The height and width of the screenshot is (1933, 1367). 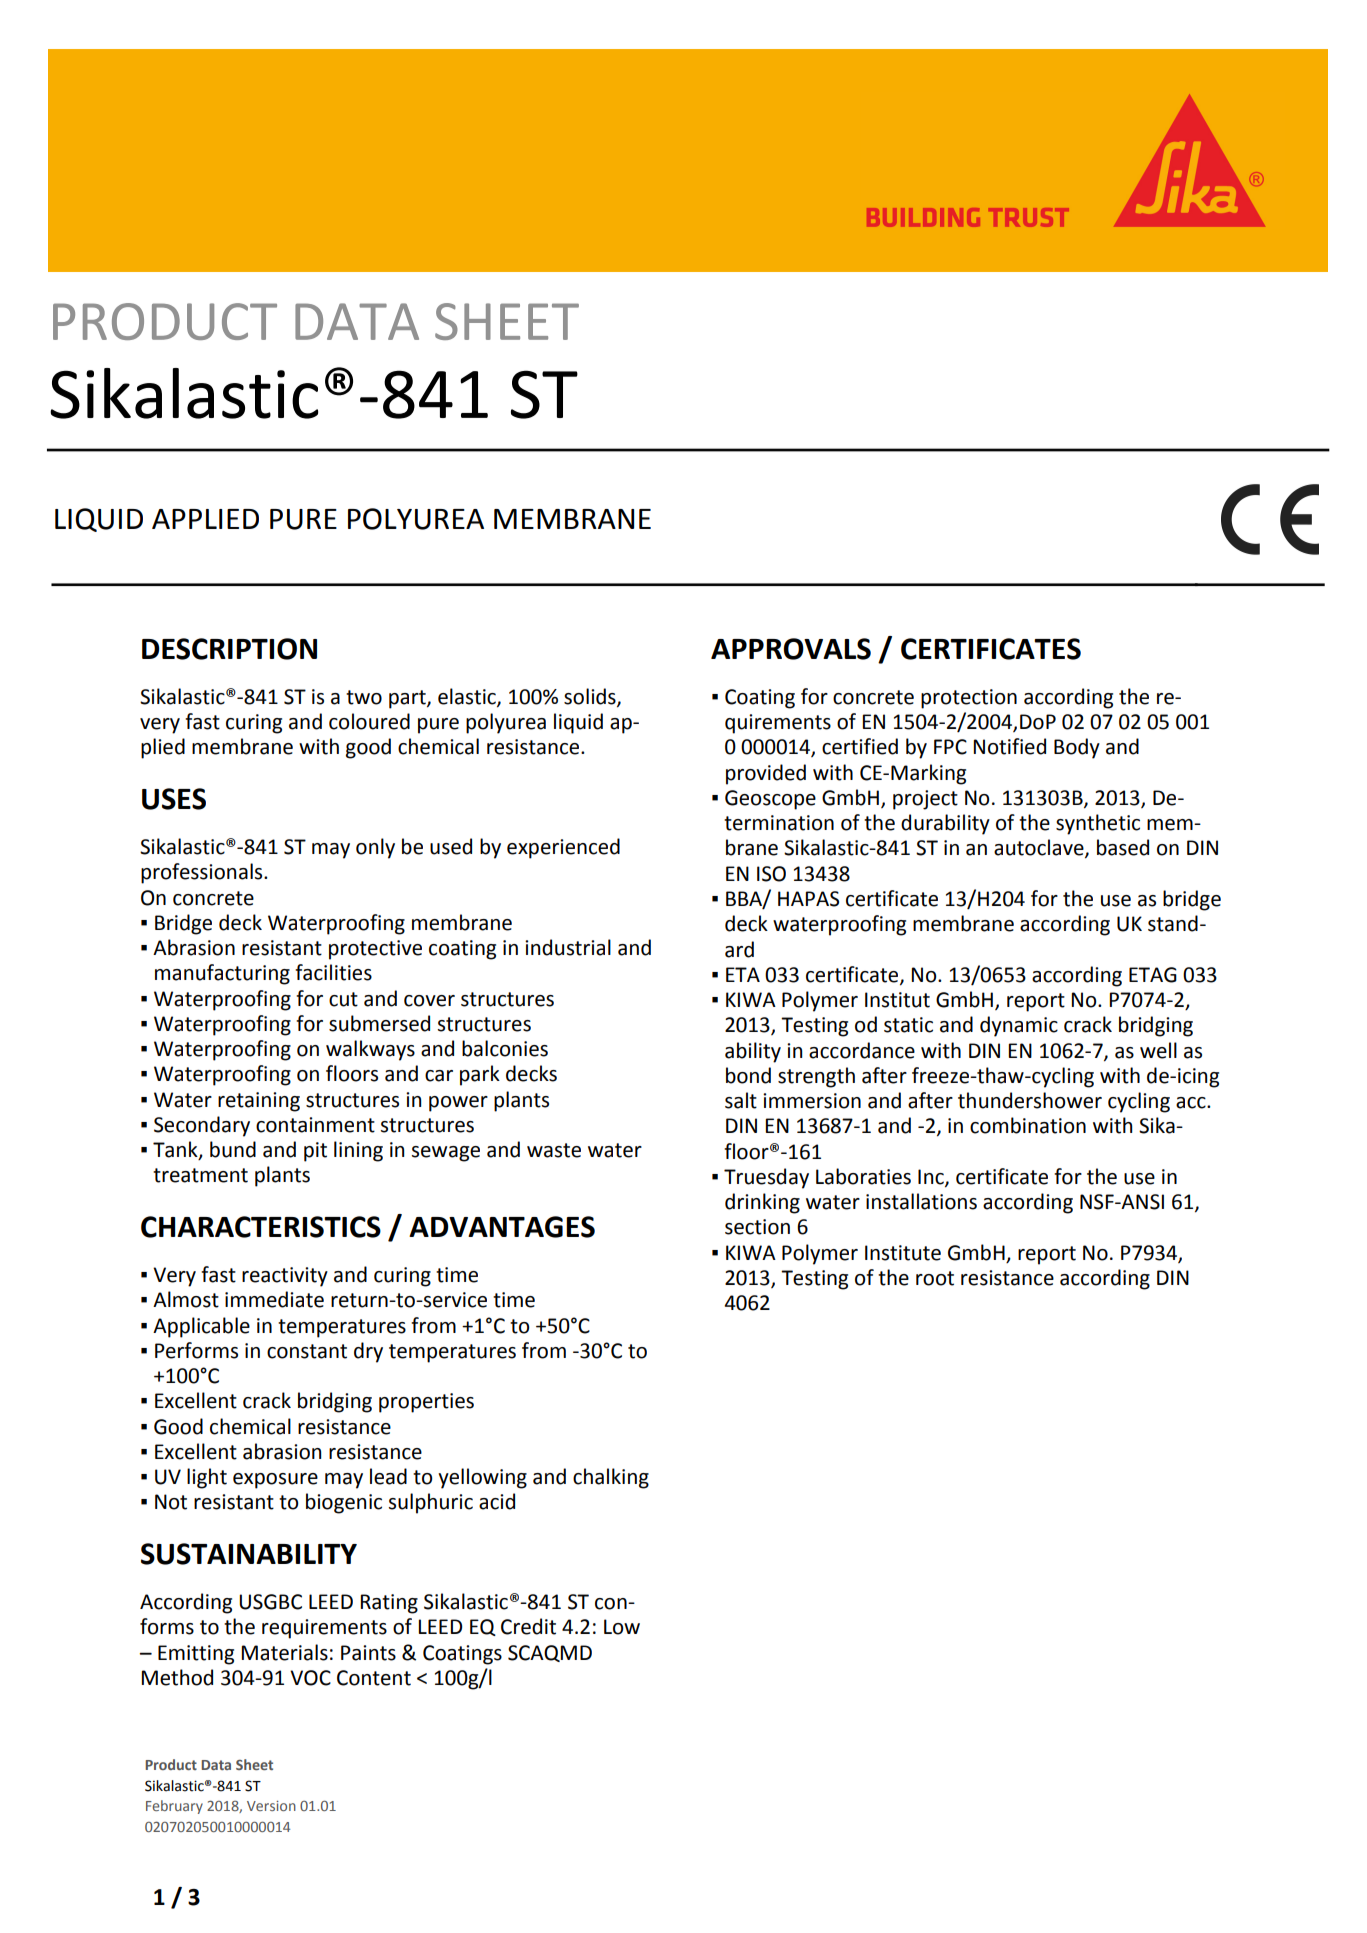 What do you see at coordinates (611, 1478) in the screenshot?
I see `chalking` at bounding box center [611, 1478].
